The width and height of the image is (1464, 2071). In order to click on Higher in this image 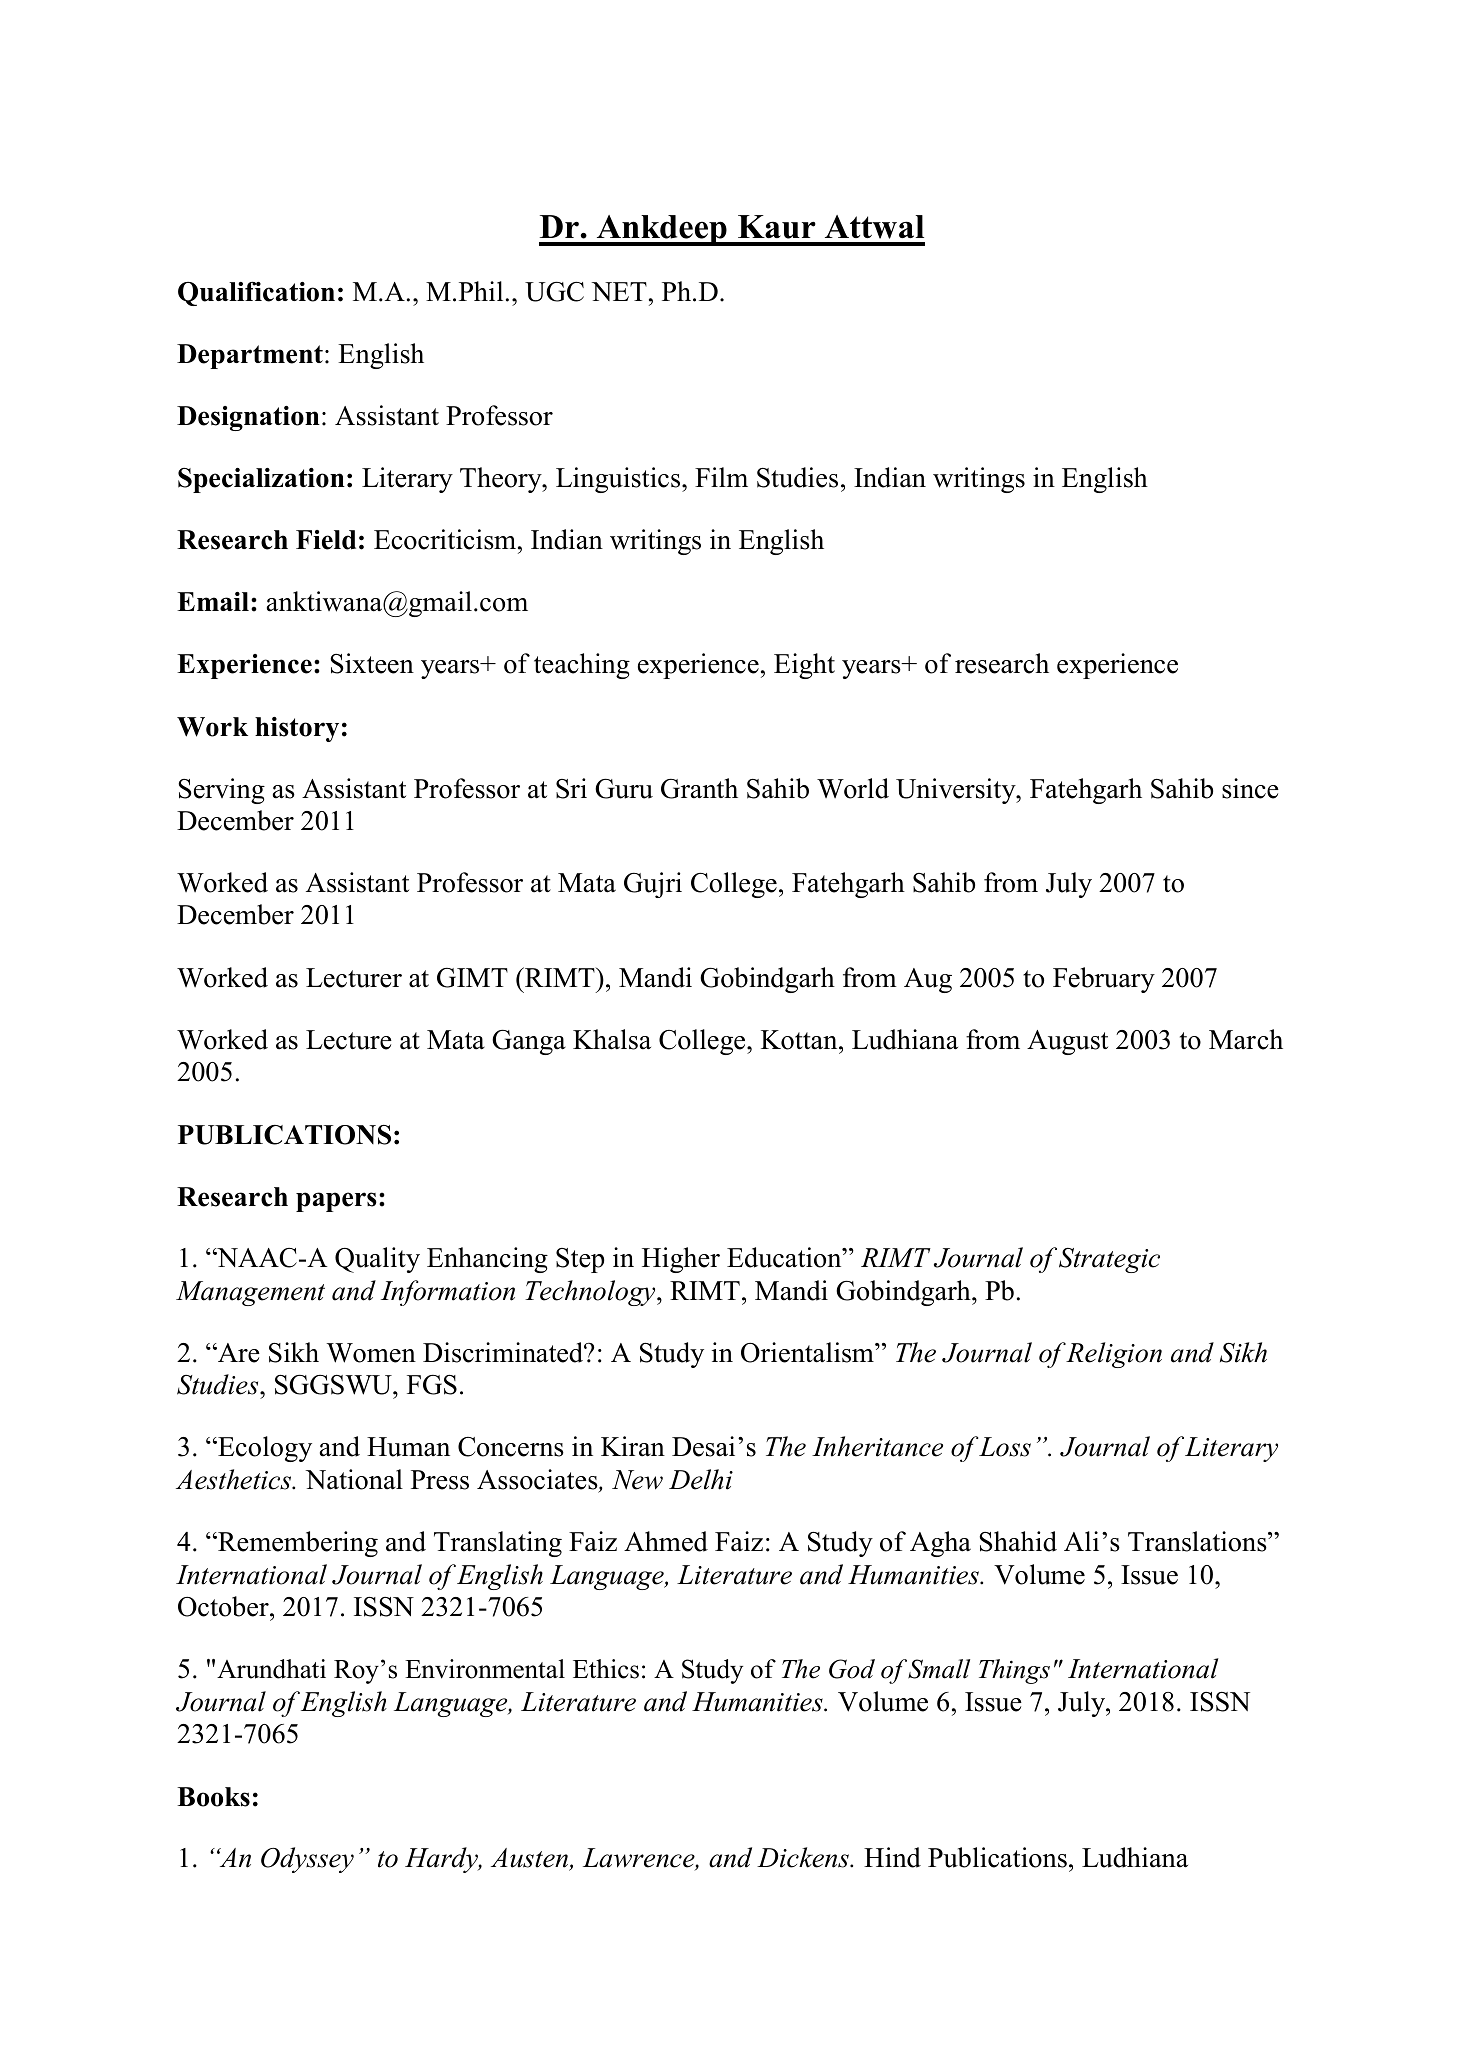, I will do `click(681, 1260)`.
